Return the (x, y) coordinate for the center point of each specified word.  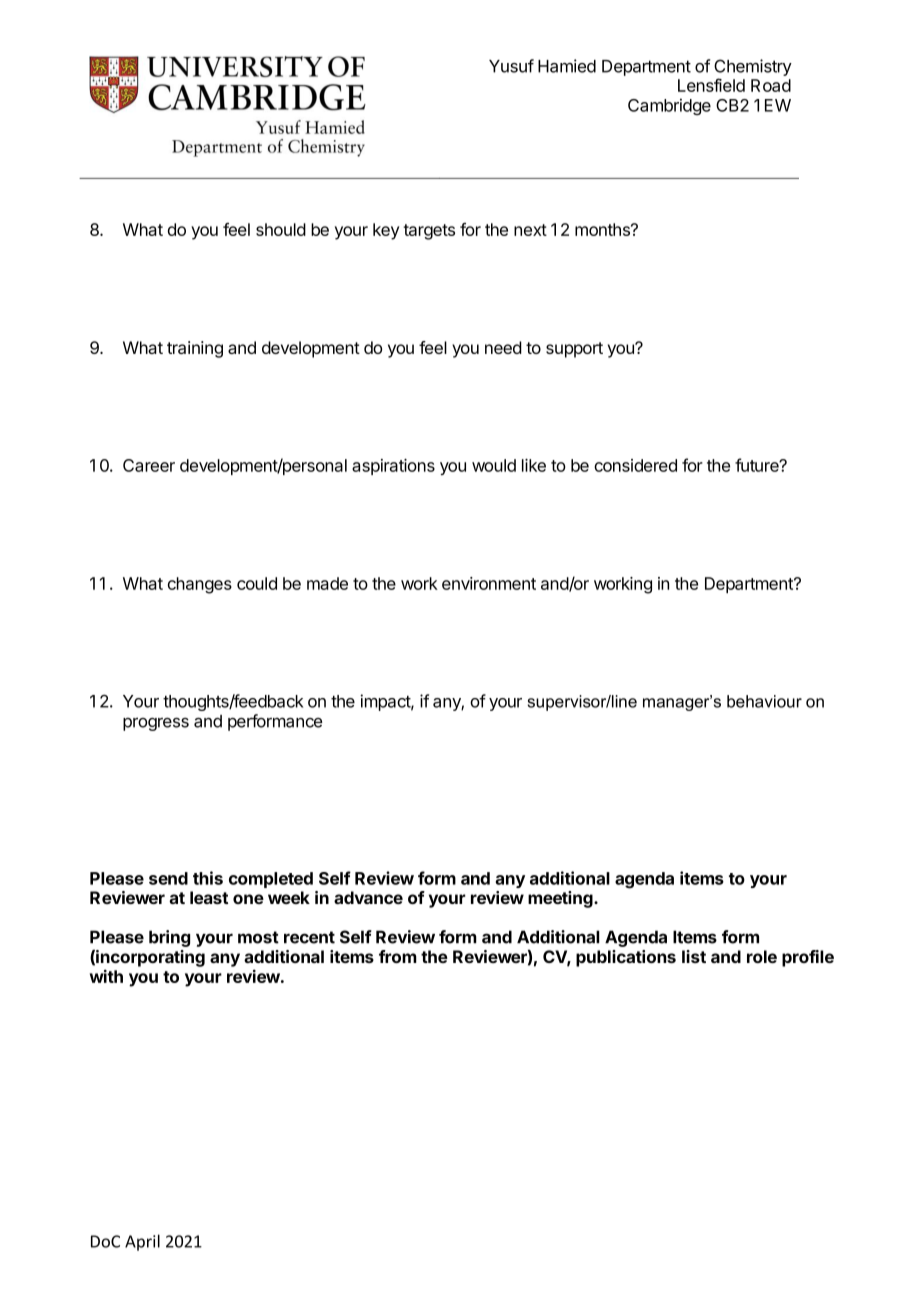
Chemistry (753, 67)
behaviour (764, 701)
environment (489, 583)
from (398, 956)
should (281, 229)
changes (200, 585)
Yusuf (511, 66)
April (142, 1242)
